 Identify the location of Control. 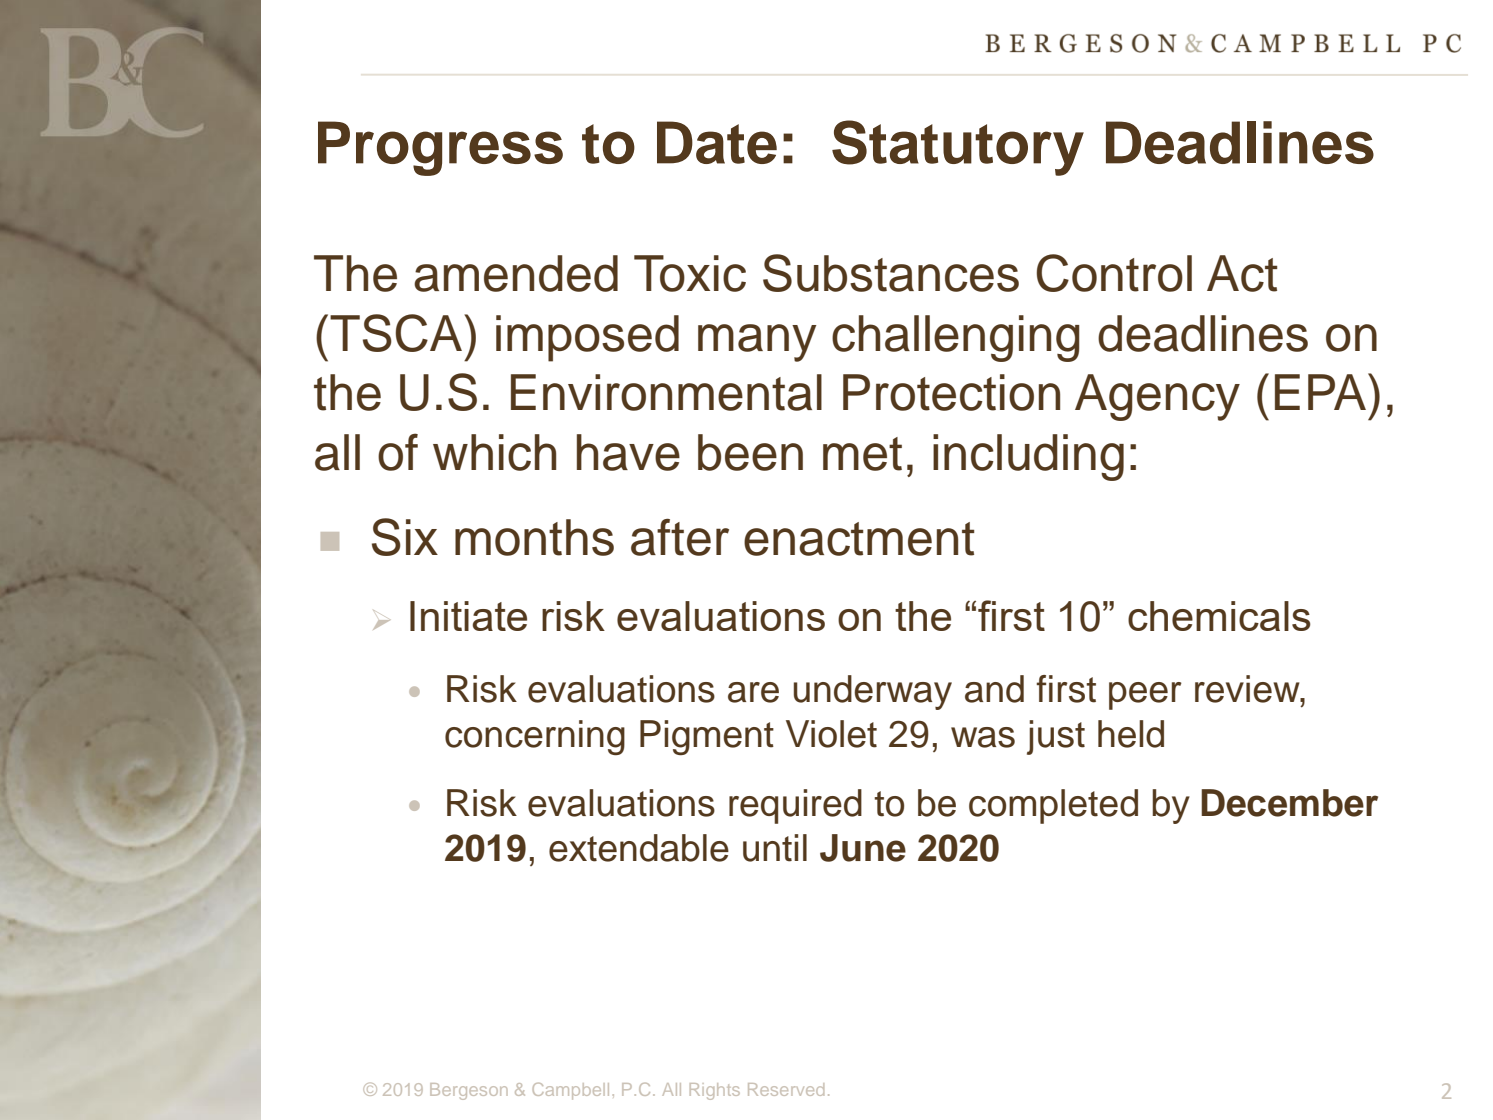
(1114, 273).
